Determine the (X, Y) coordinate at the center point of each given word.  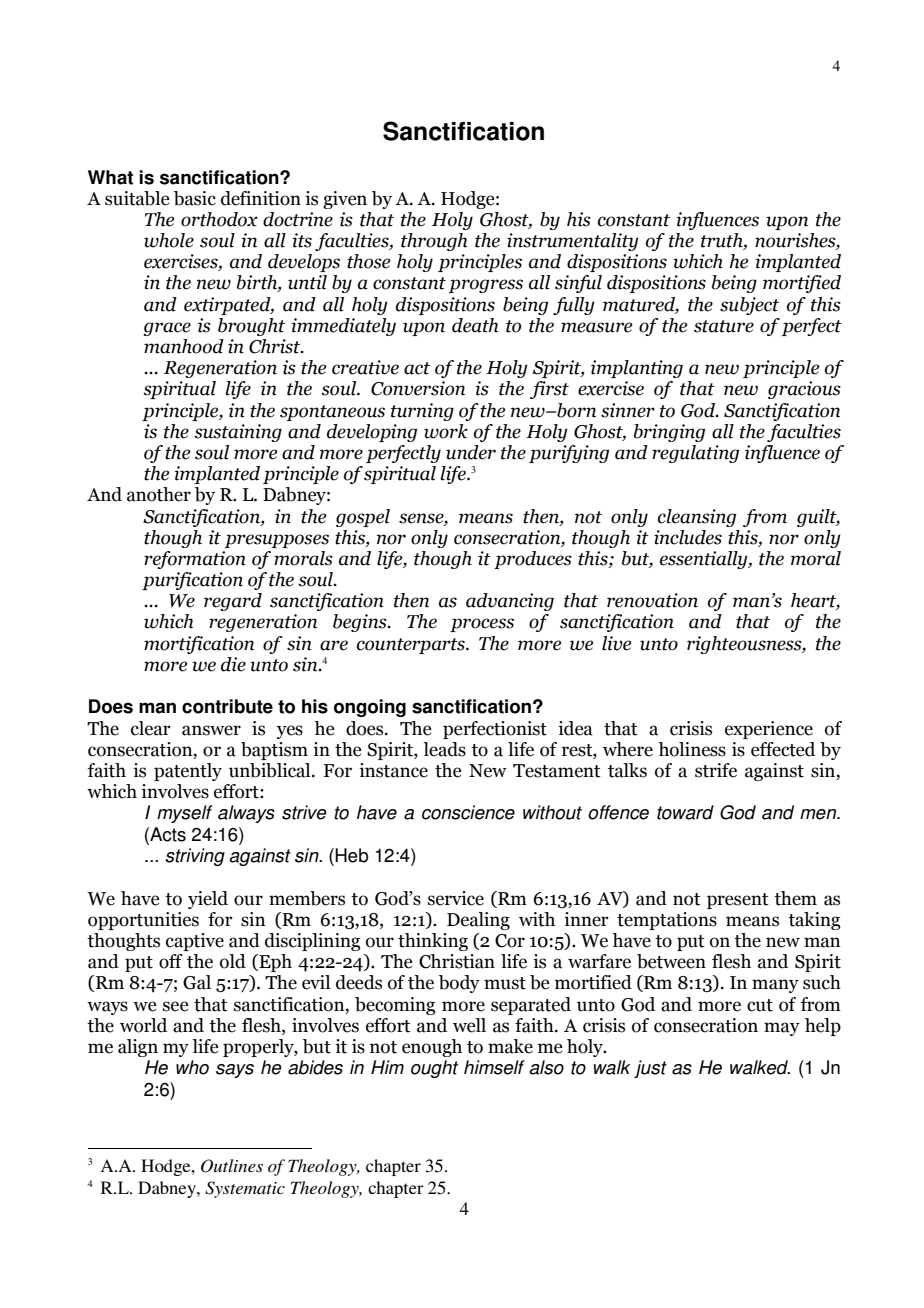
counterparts (412, 646)
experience (769, 730)
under (471, 452)
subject (749, 306)
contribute (227, 706)
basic (195, 198)
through (434, 242)
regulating (695, 454)
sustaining (238, 433)
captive (195, 942)
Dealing (478, 921)
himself (494, 1067)
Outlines (232, 1166)
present (738, 901)
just (650, 1069)
